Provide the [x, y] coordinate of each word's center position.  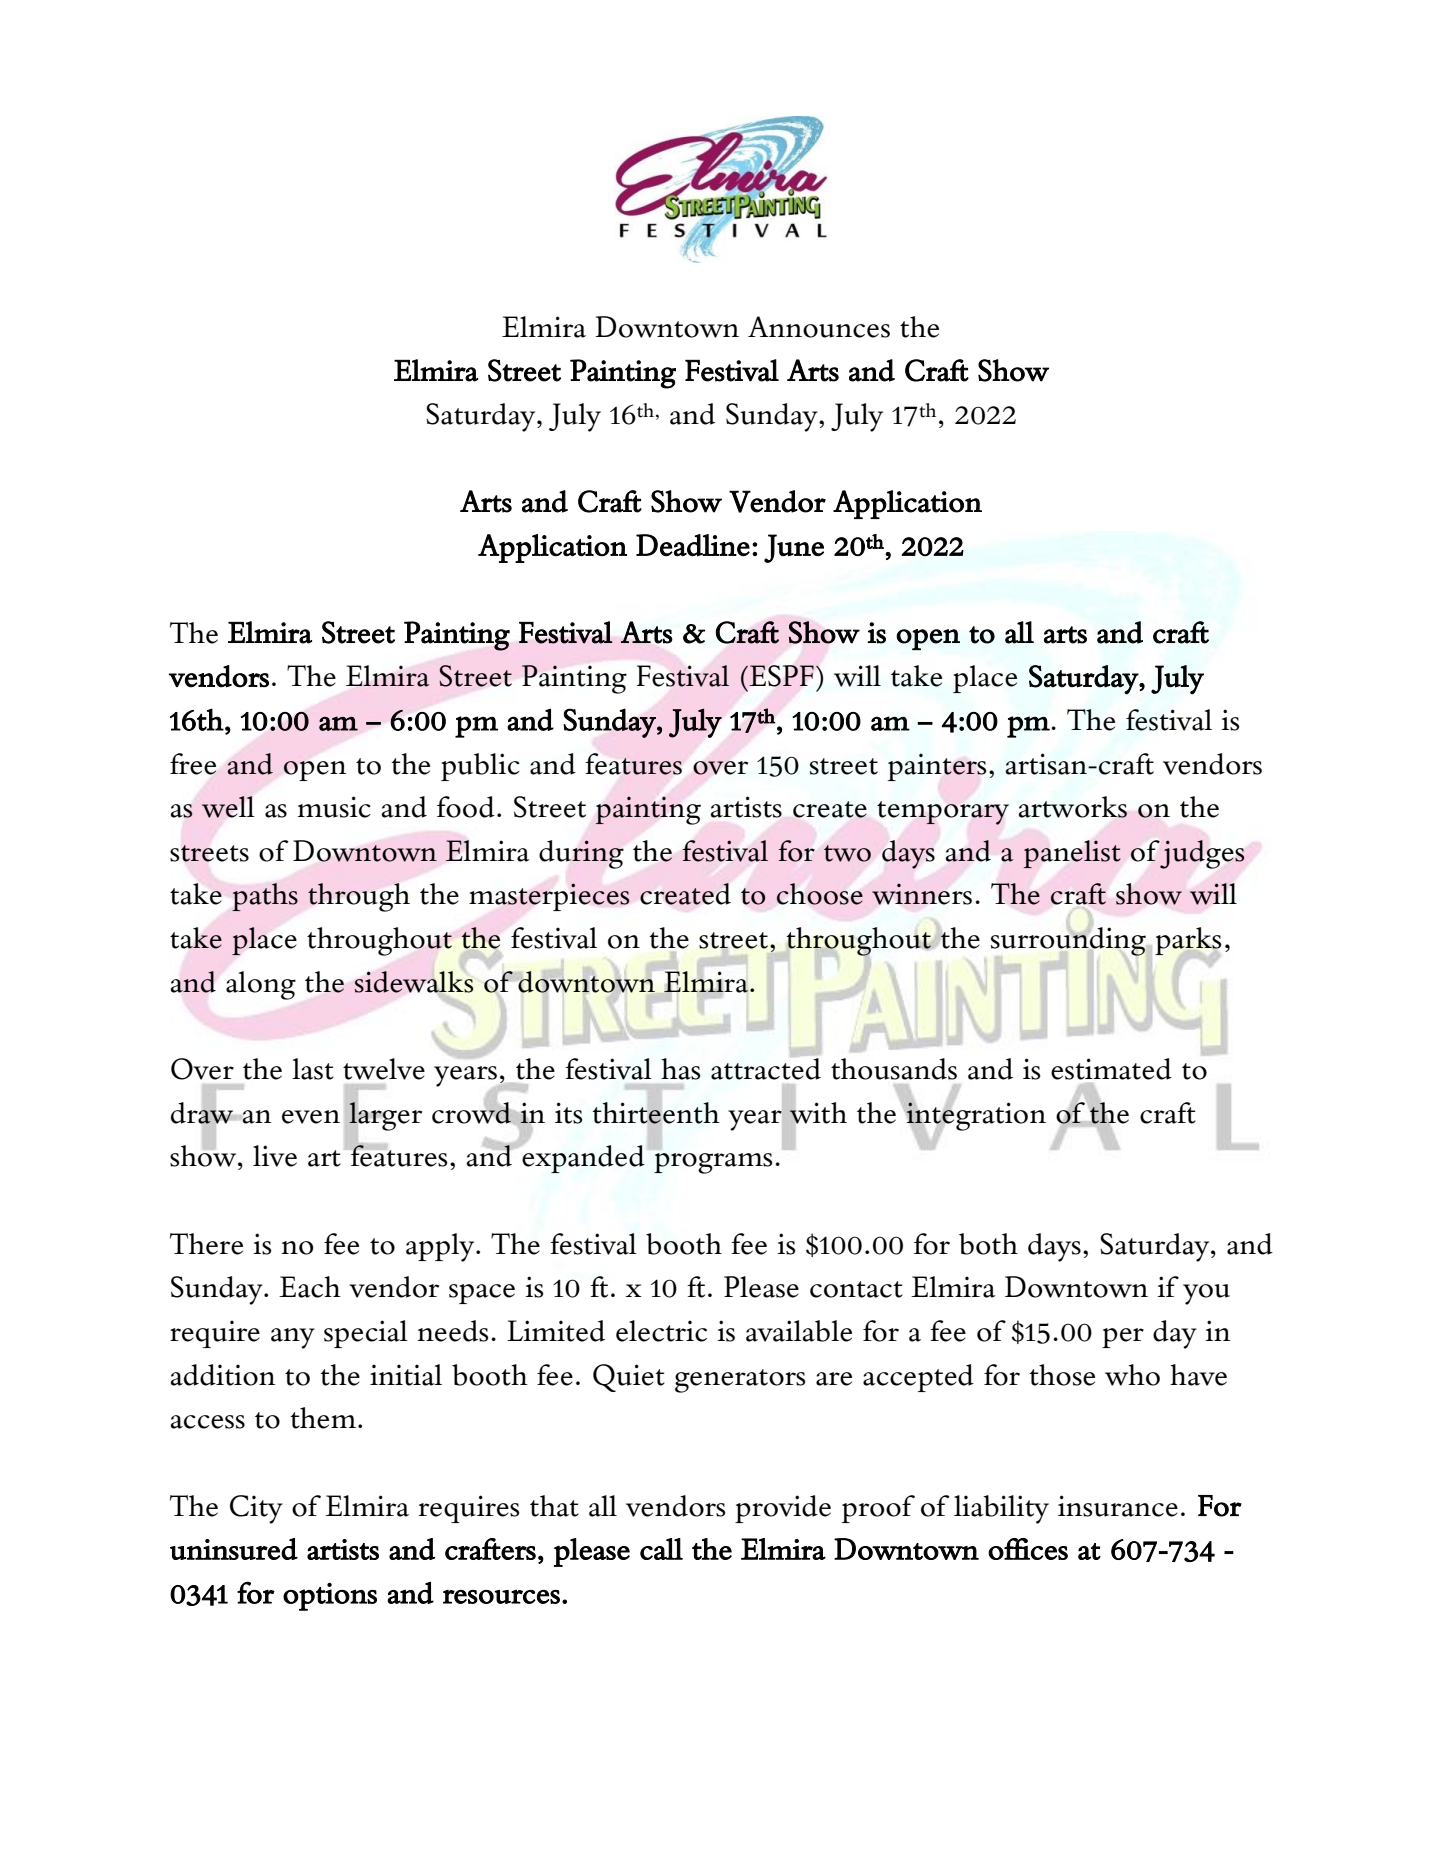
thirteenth [656, 1113]
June [794, 548]
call [661, 1549]
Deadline [693, 545]
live [275, 1156]
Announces [819, 327]
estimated [1111, 1069]
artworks [1073, 807]
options [330, 1597]
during [581, 854]
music [334, 807]
